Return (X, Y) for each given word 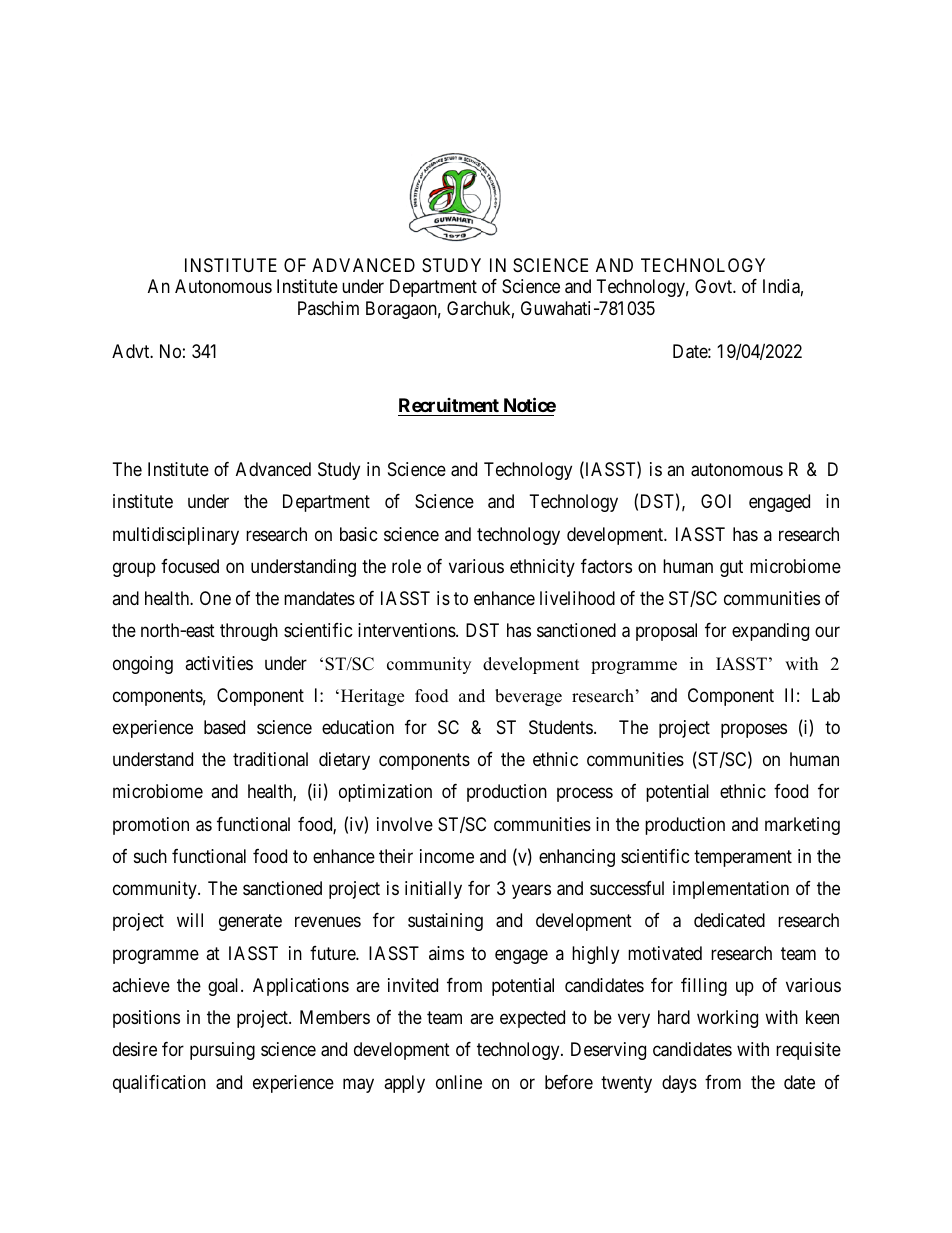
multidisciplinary (176, 536)
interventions (407, 630)
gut (731, 568)
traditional (270, 759)
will (190, 920)
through (249, 632)
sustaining (445, 922)
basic (359, 534)
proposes (754, 730)
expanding (770, 632)
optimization (385, 793)
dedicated (729, 920)
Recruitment (449, 405)
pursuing (222, 1051)
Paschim (328, 308)
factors (606, 566)
